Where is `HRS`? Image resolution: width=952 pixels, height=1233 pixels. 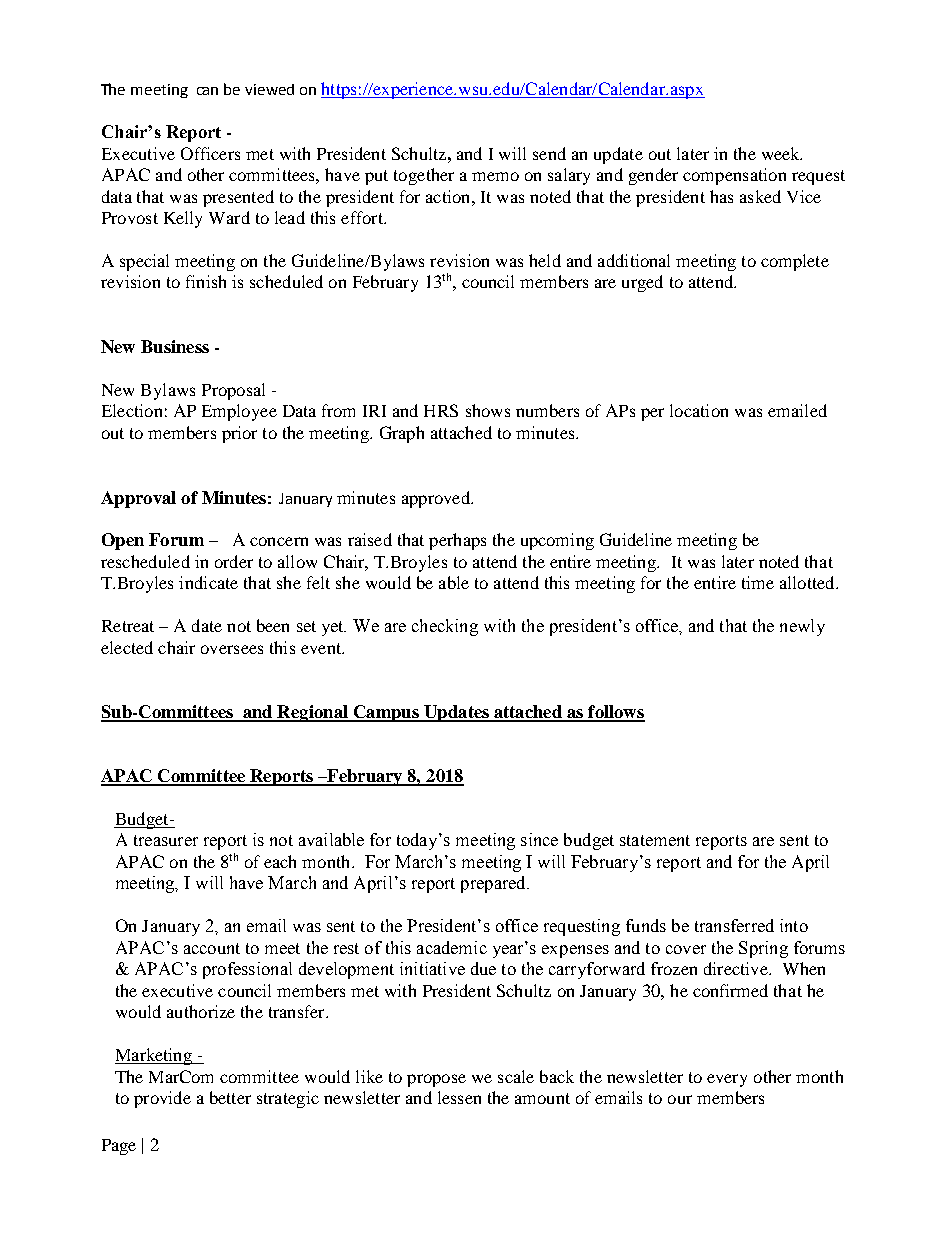
HRS is located at coordinates (441, 410).
